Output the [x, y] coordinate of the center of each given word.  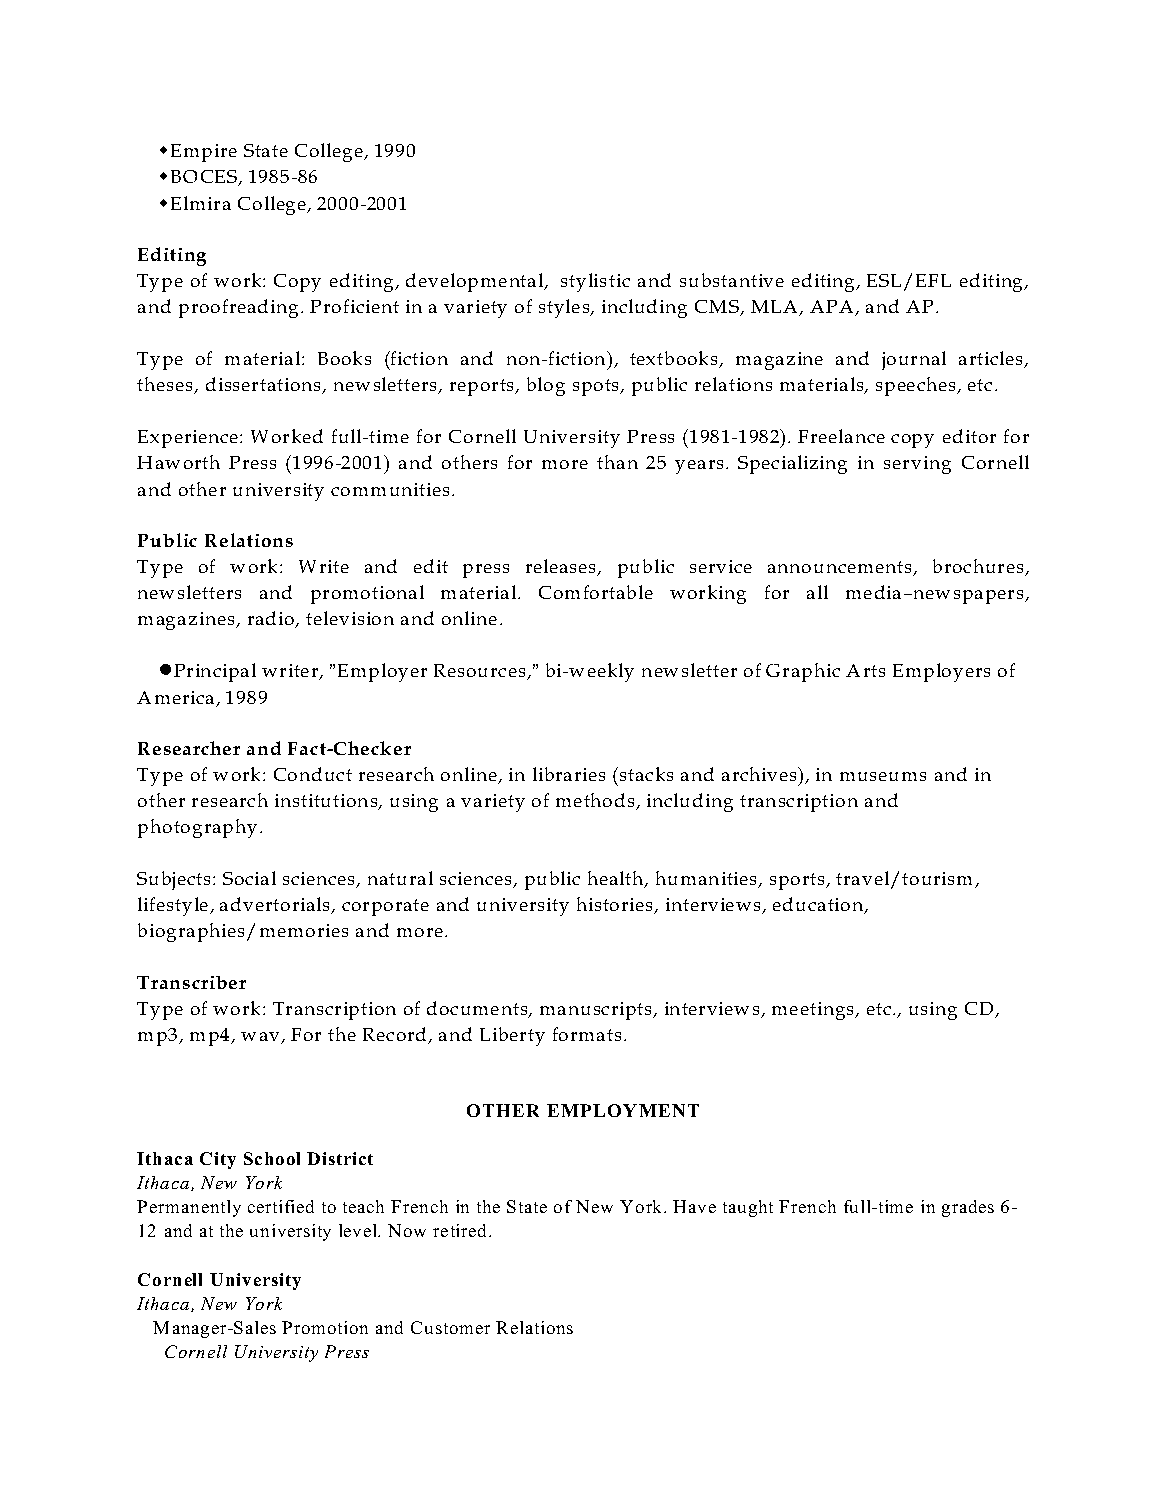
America [175, 697]
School [272, 1158]
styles [565, 308]
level [359, 1230]
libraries [569, 774]
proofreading [238, 308]
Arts [865, 670]
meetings [814, 1011]
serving [917, 465]
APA [833, 308]
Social [249, 878]
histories [616, 905]
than [617, 462]
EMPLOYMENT [623, 1110]
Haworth [178, 462]
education [819, 905]
